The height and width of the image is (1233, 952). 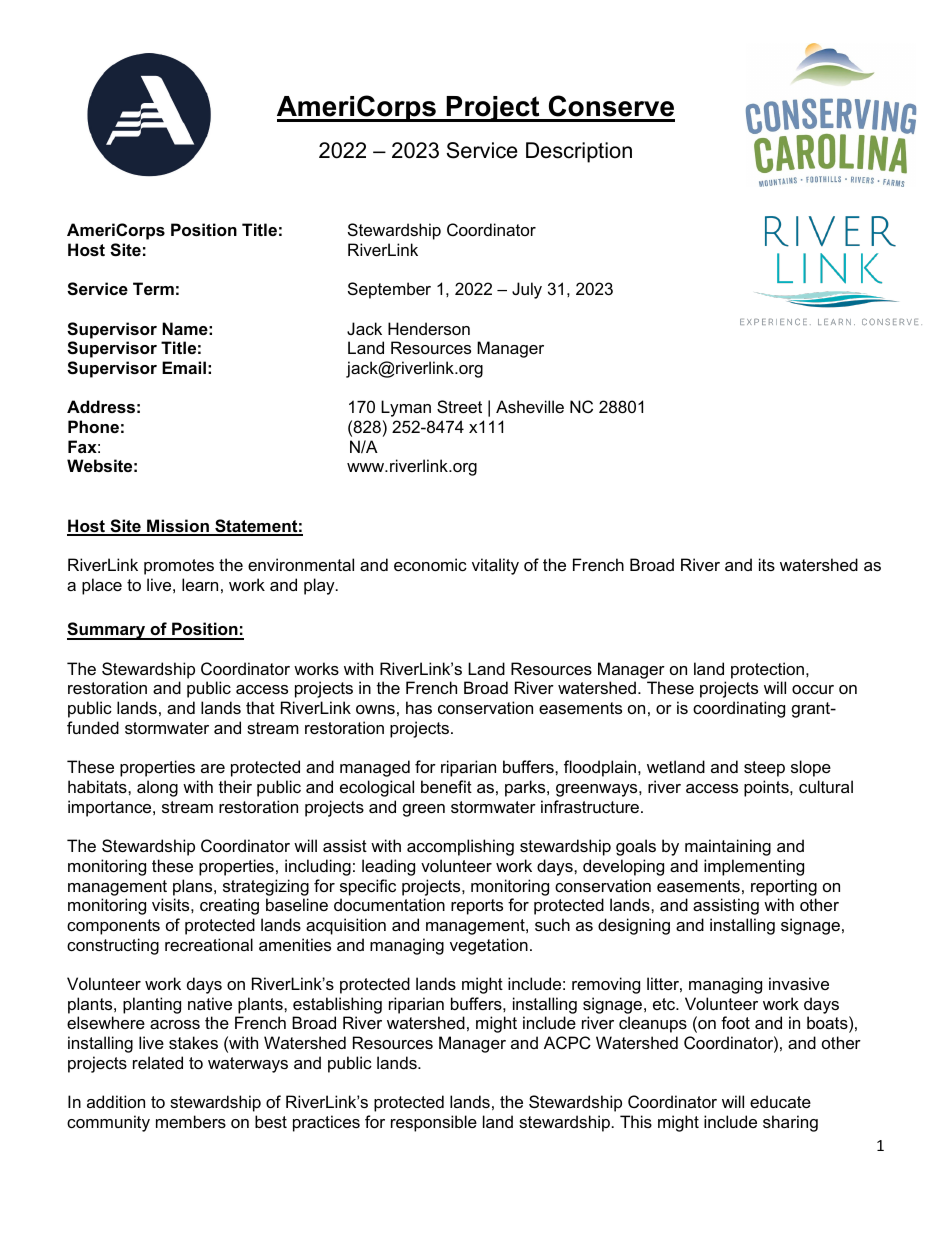 What do you see at coordinates (459, 406) in the image?
I see `Street` at bounding box center [459, 406].
